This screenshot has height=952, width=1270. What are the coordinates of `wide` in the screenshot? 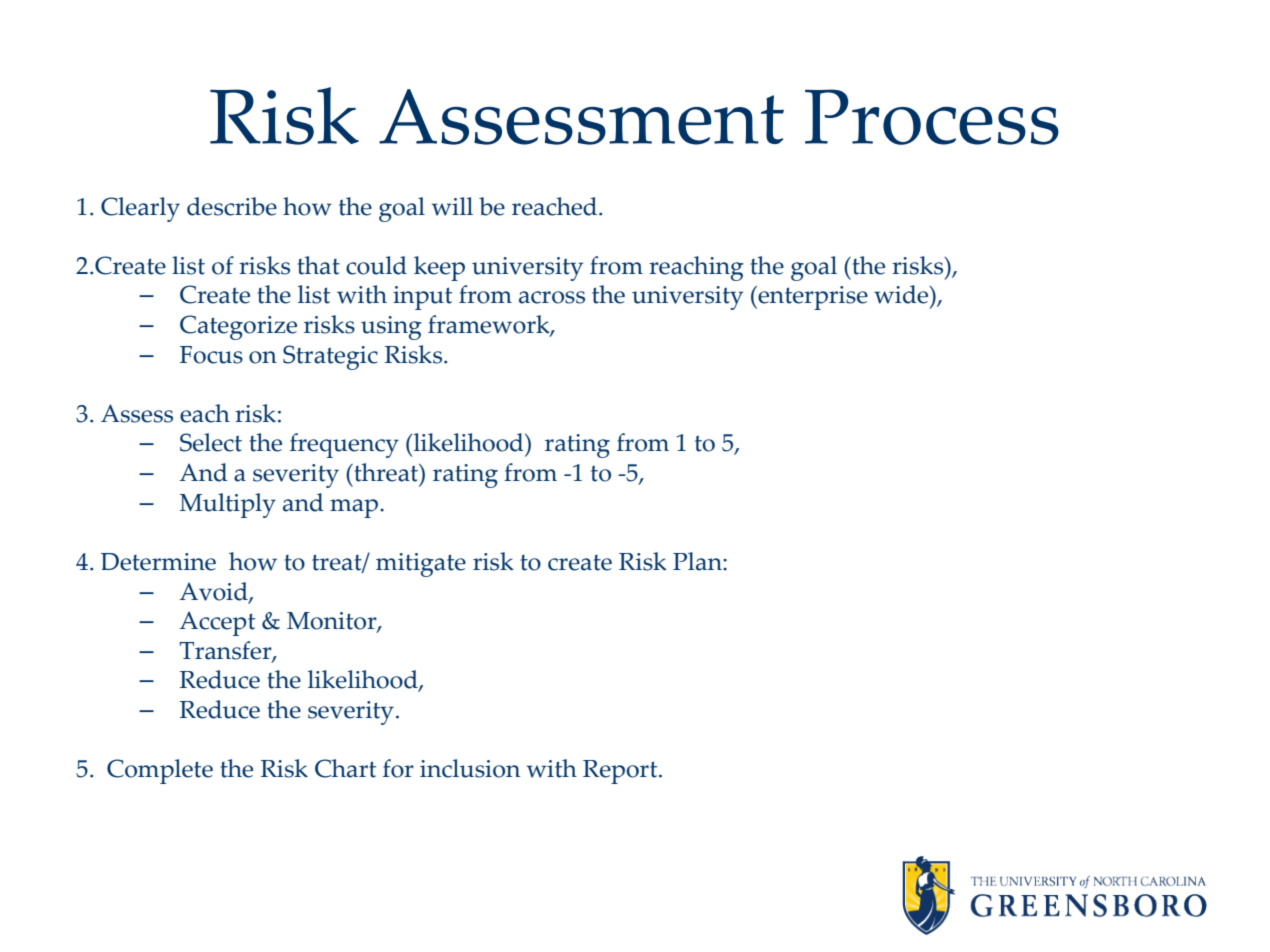 It's located at (902, 296).
